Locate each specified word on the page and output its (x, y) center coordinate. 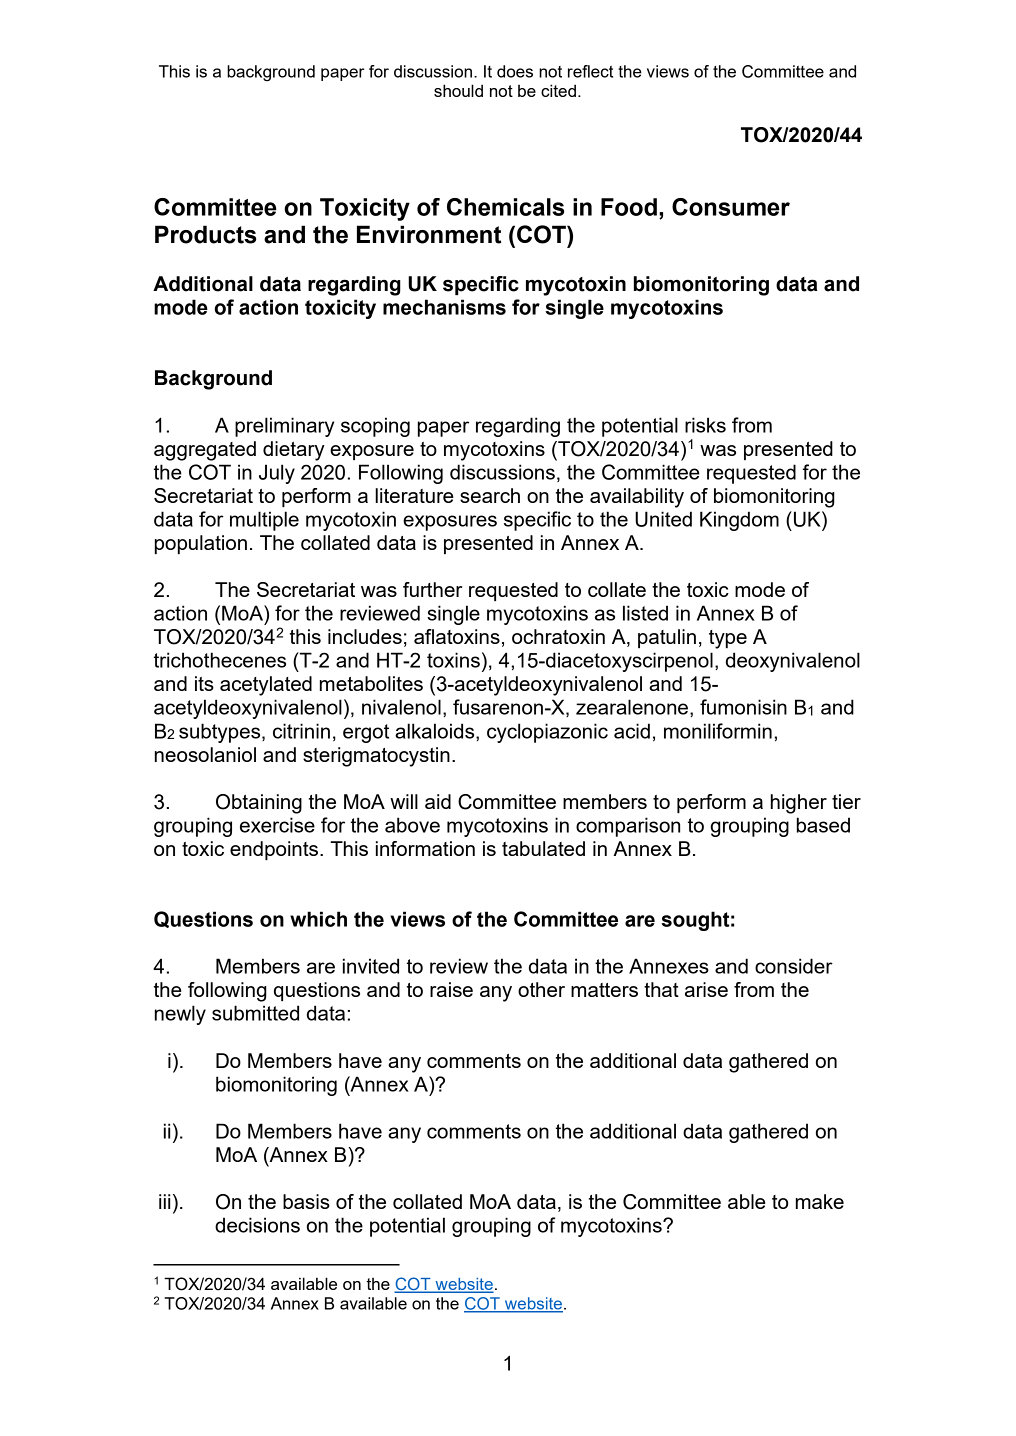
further (432, 589)
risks (705, 425)
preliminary (284, 427)
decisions (257, 1225)
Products (205, 234)
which (318, 919)
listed (645, 613)
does (515, 71)
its (204, 683)
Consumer (731, 207)
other (541, 989)
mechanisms (444, 307)
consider (794, 966)
